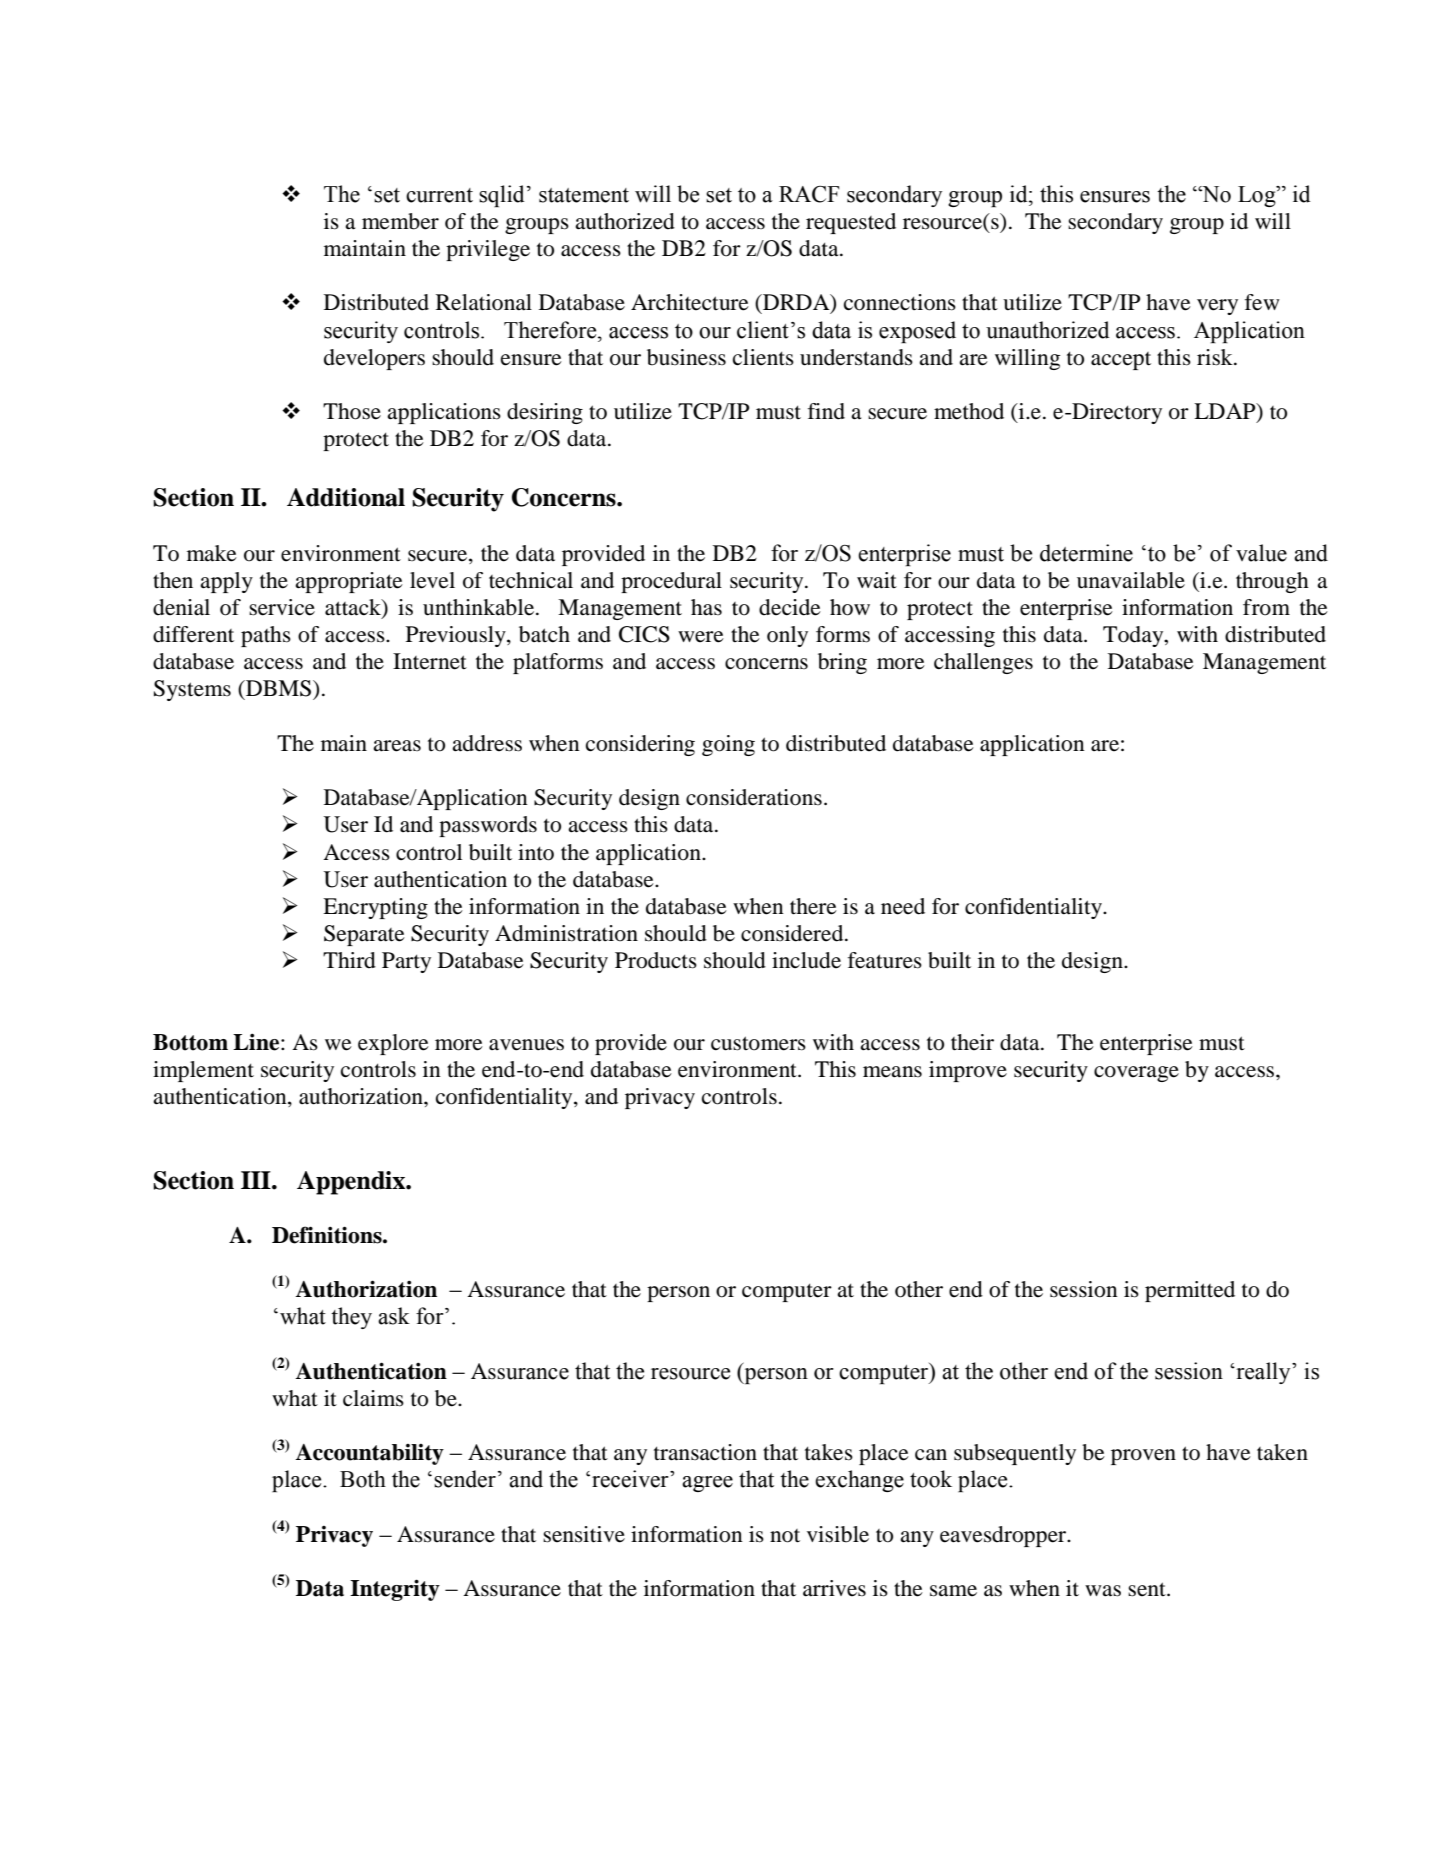 The height and width of the screenshot is (1872, 1447). I want to click on Integrity, so click(395, 1590).
